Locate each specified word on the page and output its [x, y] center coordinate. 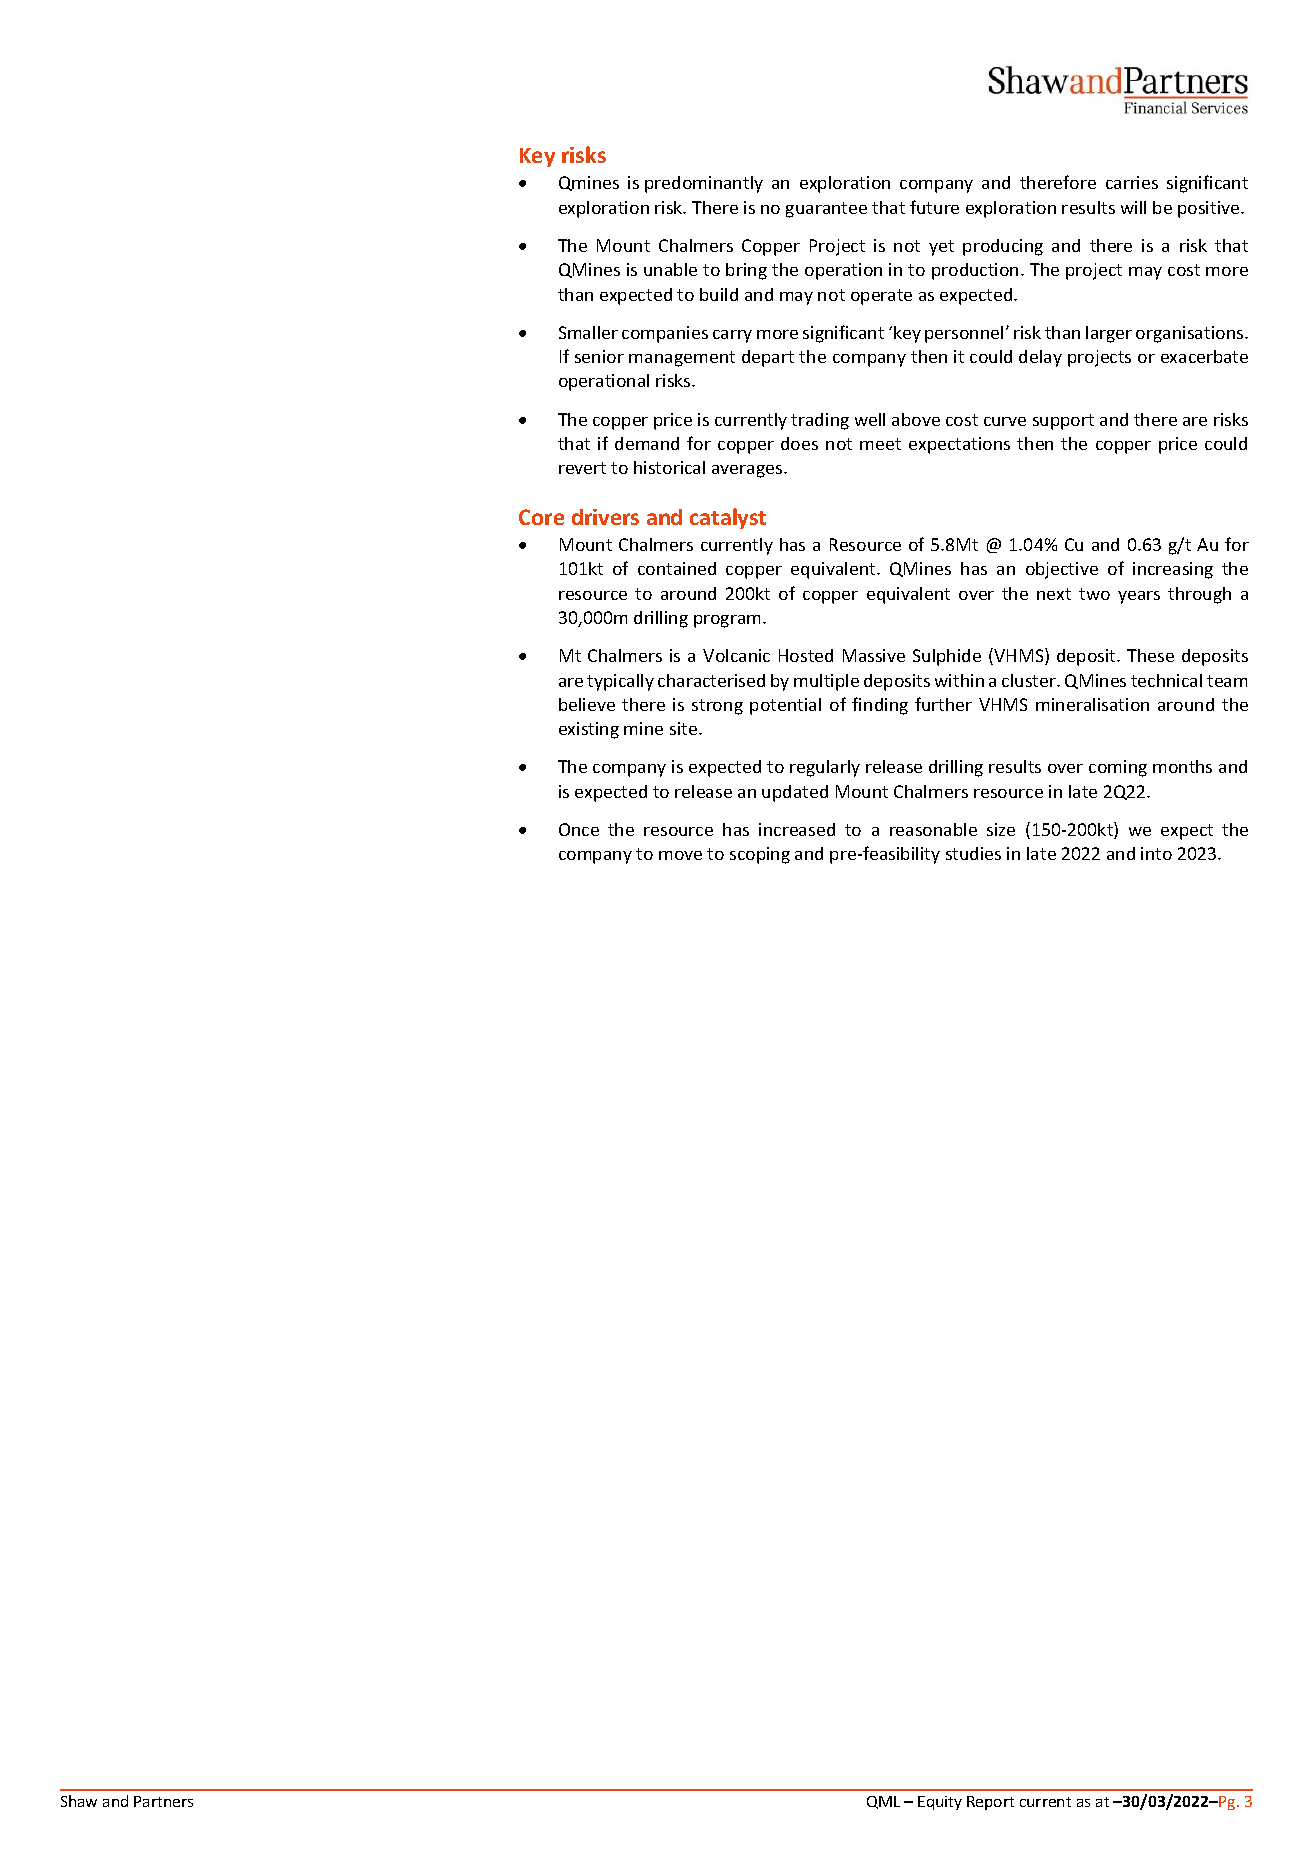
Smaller [588, 332]
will [1133, 207]
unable [670, 269]
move [680, 855]
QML [883, 1802]
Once [579, 829]
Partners [163, 1801]
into [1156, 853]
